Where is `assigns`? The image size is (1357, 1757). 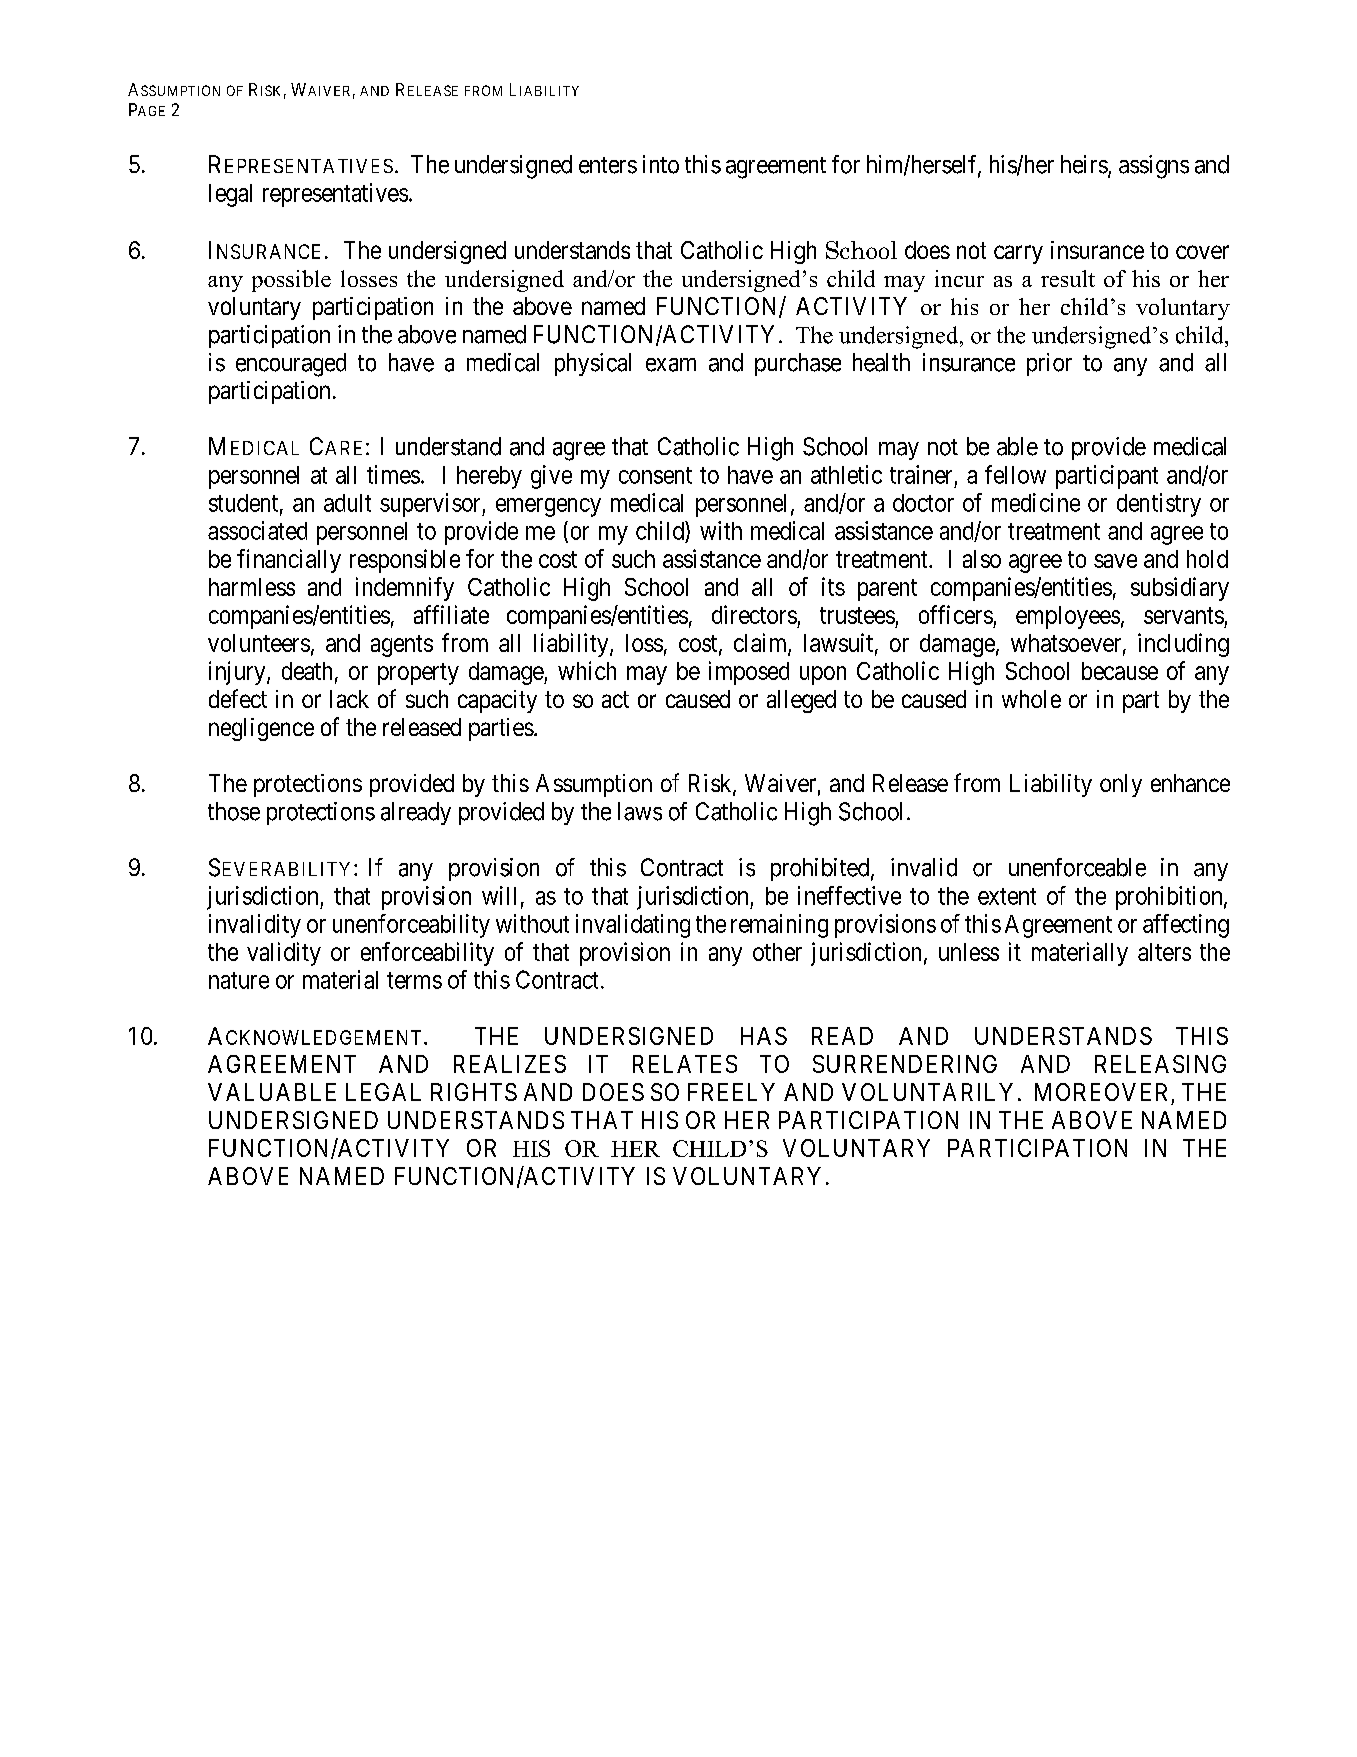 assigns is located at coordinates (1154, 167).
